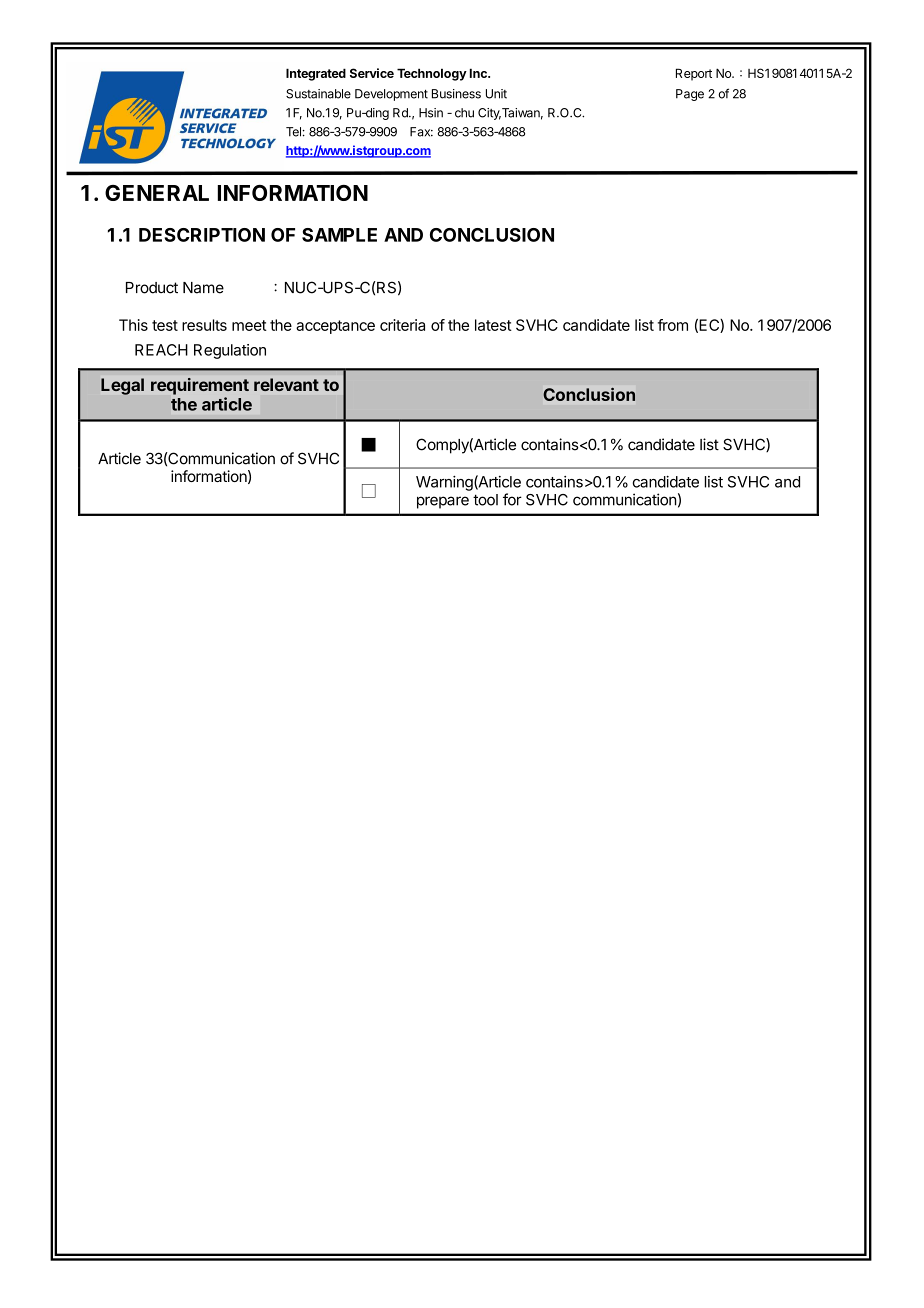 This screenshot has width=924, height=1308. Describe the element at coordinates (443, 502) in the screenshot. I see `prepare` at that location.
